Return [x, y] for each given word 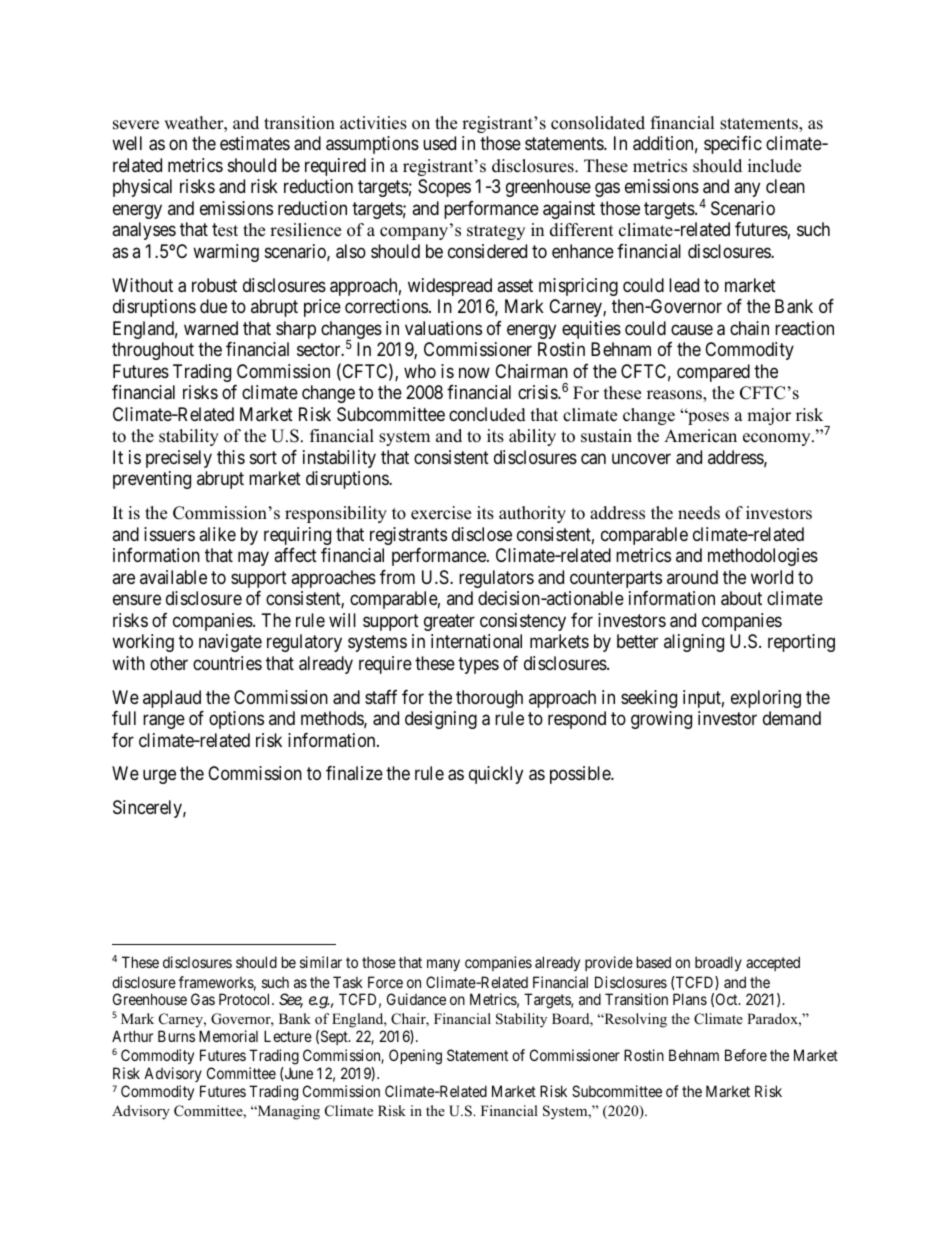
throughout [153, 351]
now [474, 372]
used [439, 143]
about [741, 598]
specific [733, 145]
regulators [496, 579]
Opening [415, 1057]
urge [159, 777]
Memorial [228, 1036]
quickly [496, 775]
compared [713, 373]
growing [661, 720]
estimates [255, 143]
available [173, 577]
